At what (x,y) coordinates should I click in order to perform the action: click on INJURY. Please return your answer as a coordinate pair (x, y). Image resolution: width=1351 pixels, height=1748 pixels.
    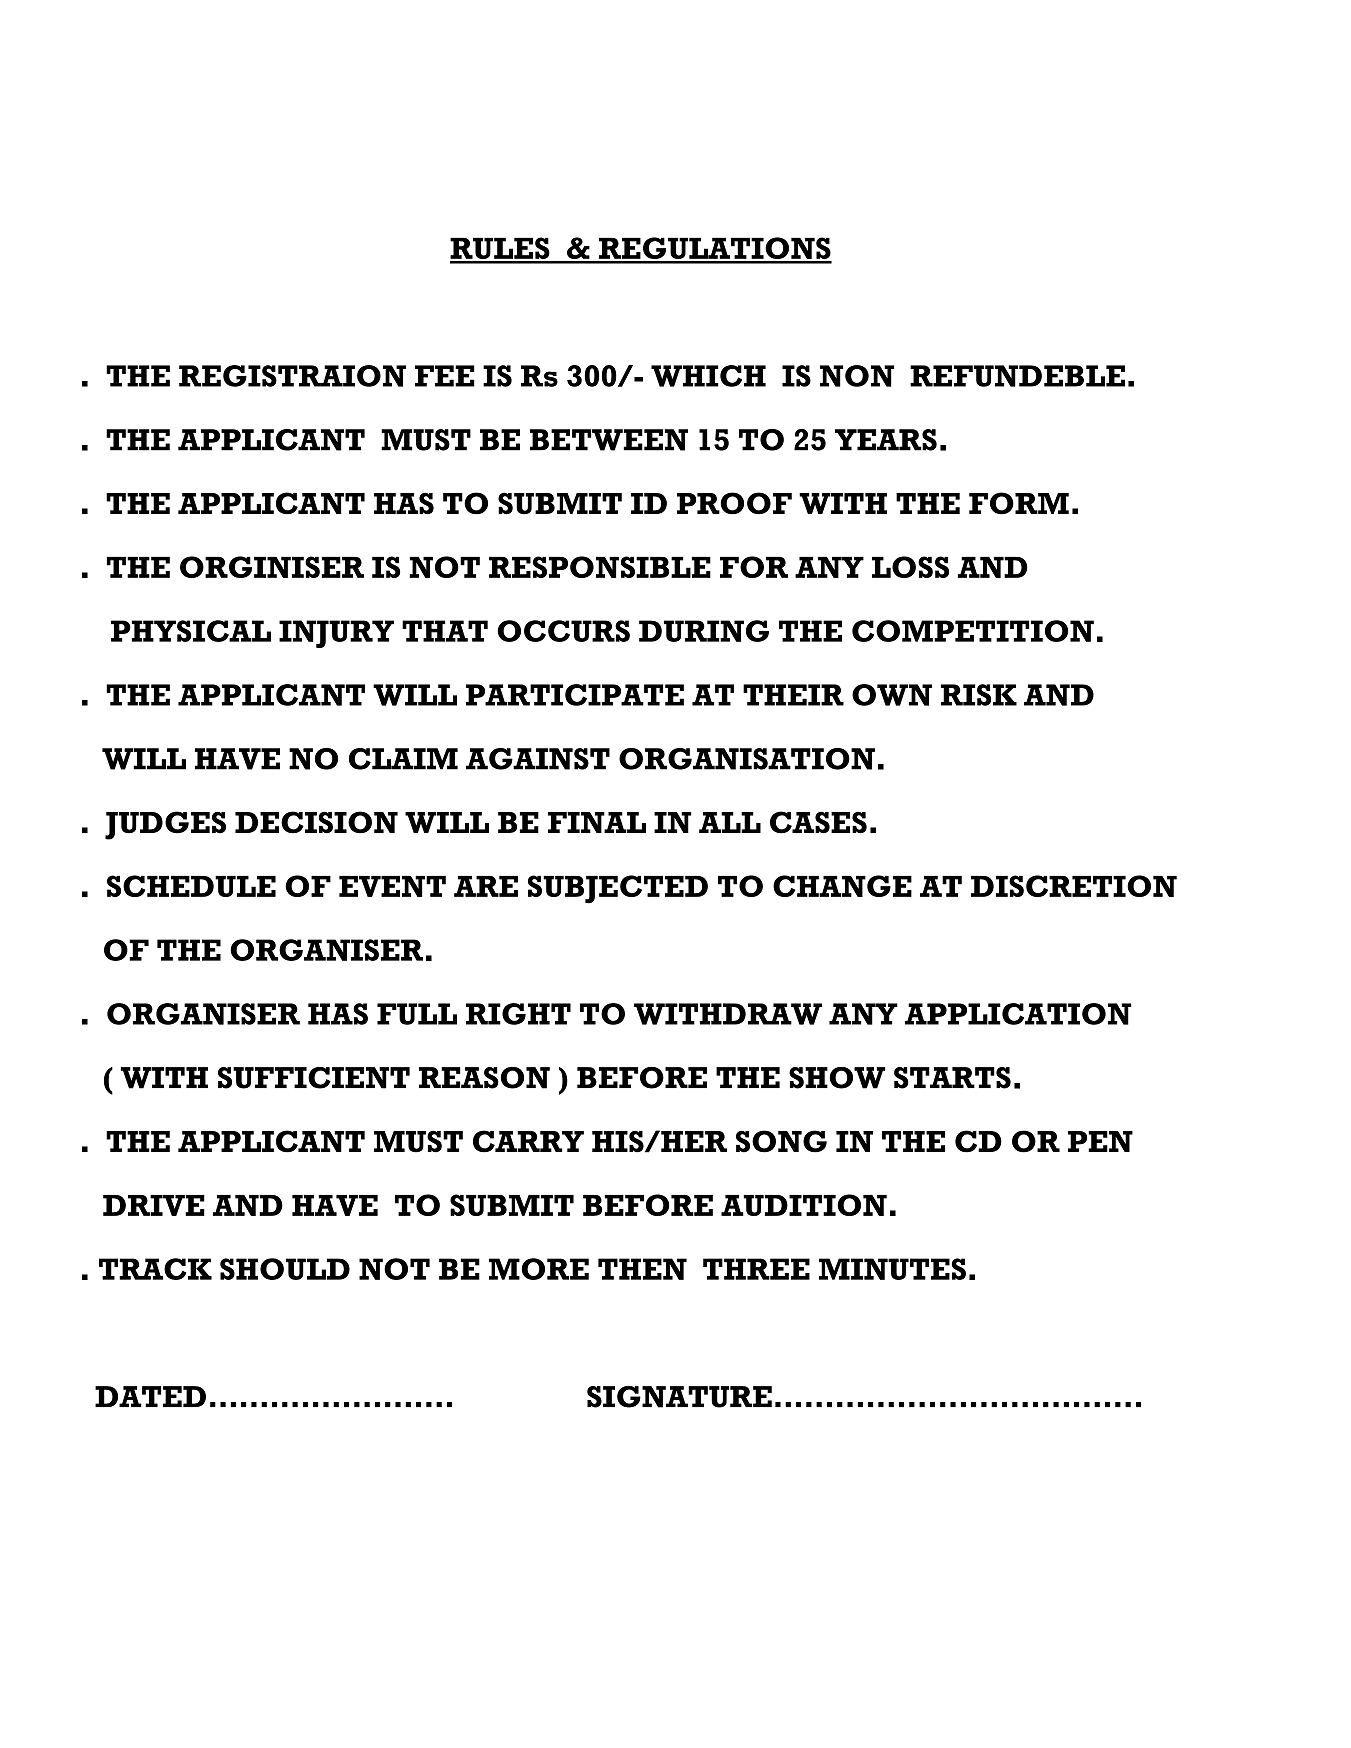
    Looking at the image, I should click on (336, 634).
